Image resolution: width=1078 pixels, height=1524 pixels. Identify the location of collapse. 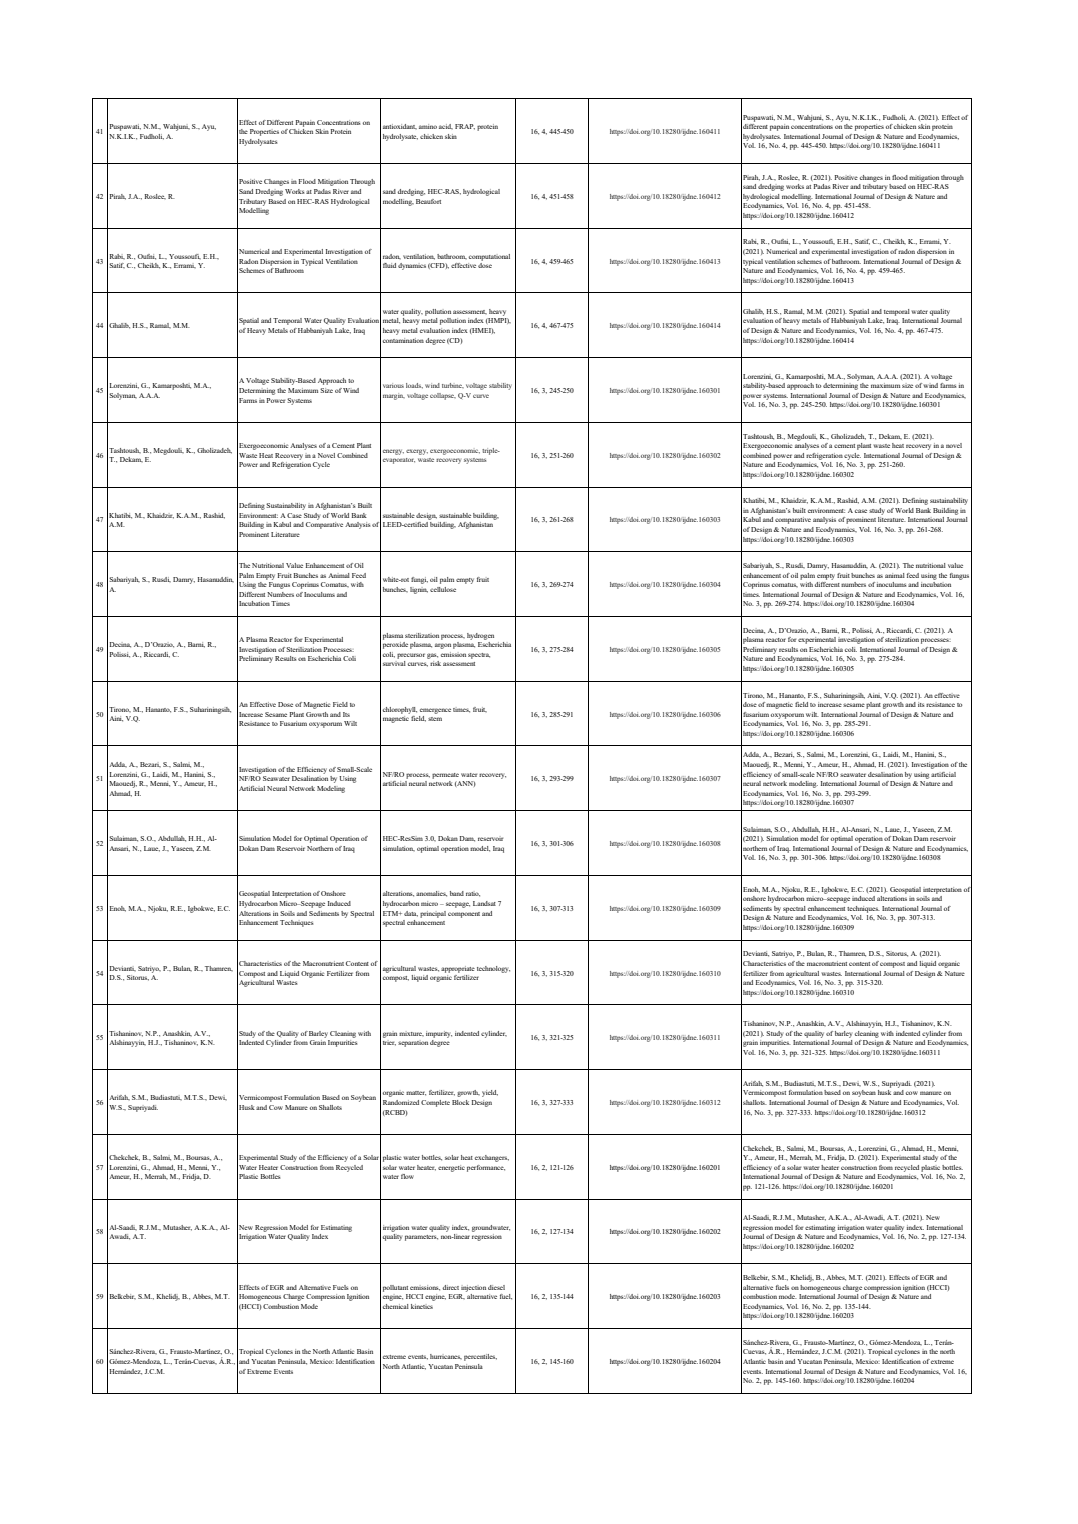
(443, 396).
